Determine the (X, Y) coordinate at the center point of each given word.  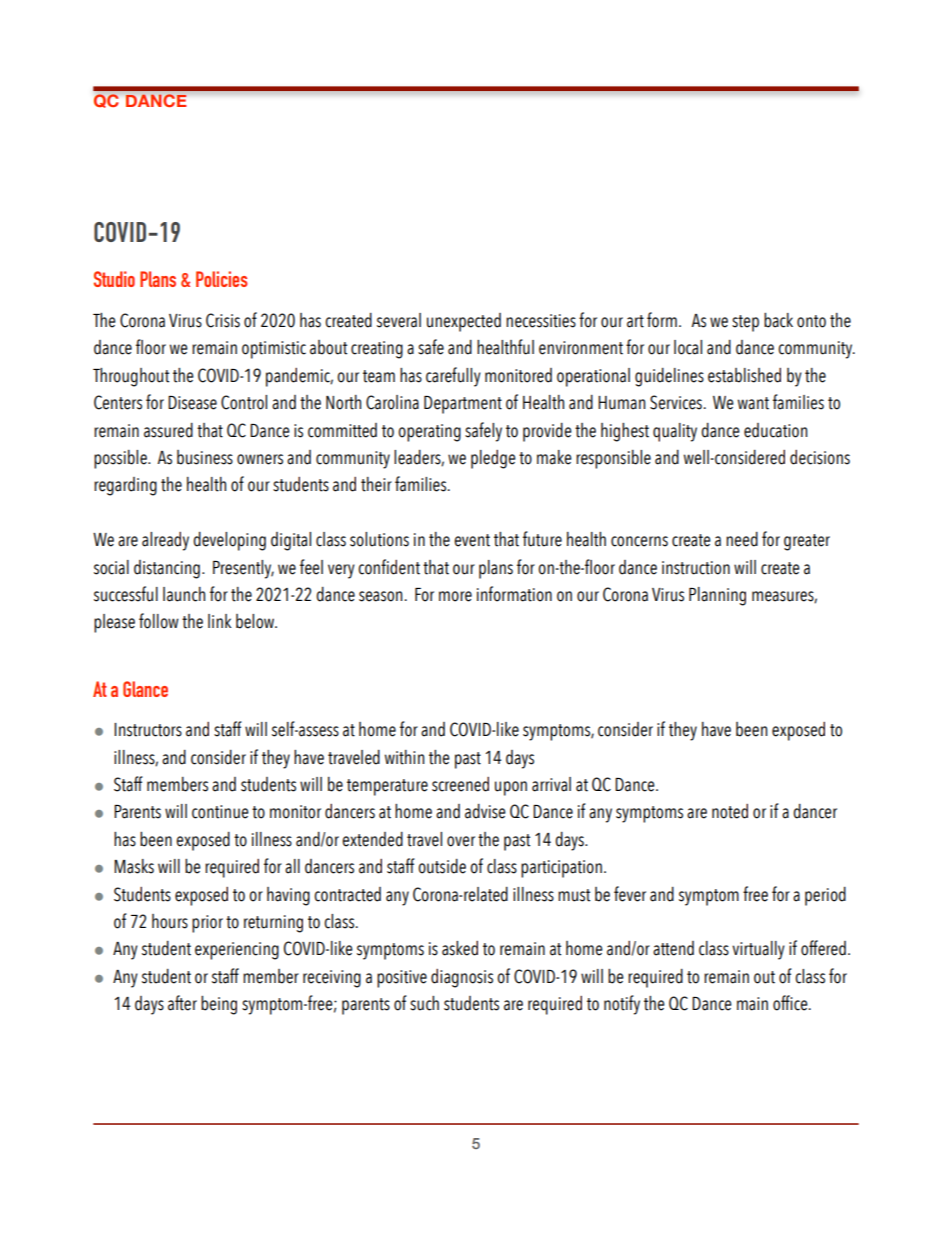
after (182, 1003)
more (455, 596)
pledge (493, 459)
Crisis (223, 320)
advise (485, 811)
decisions (820, 457)
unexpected (464, 322)
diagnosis (462, 978)
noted (730, 811)
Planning (717, 596)
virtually (758, 950)
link (219, 621)
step (745, 323)
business (205, 457)
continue (220, 812)
